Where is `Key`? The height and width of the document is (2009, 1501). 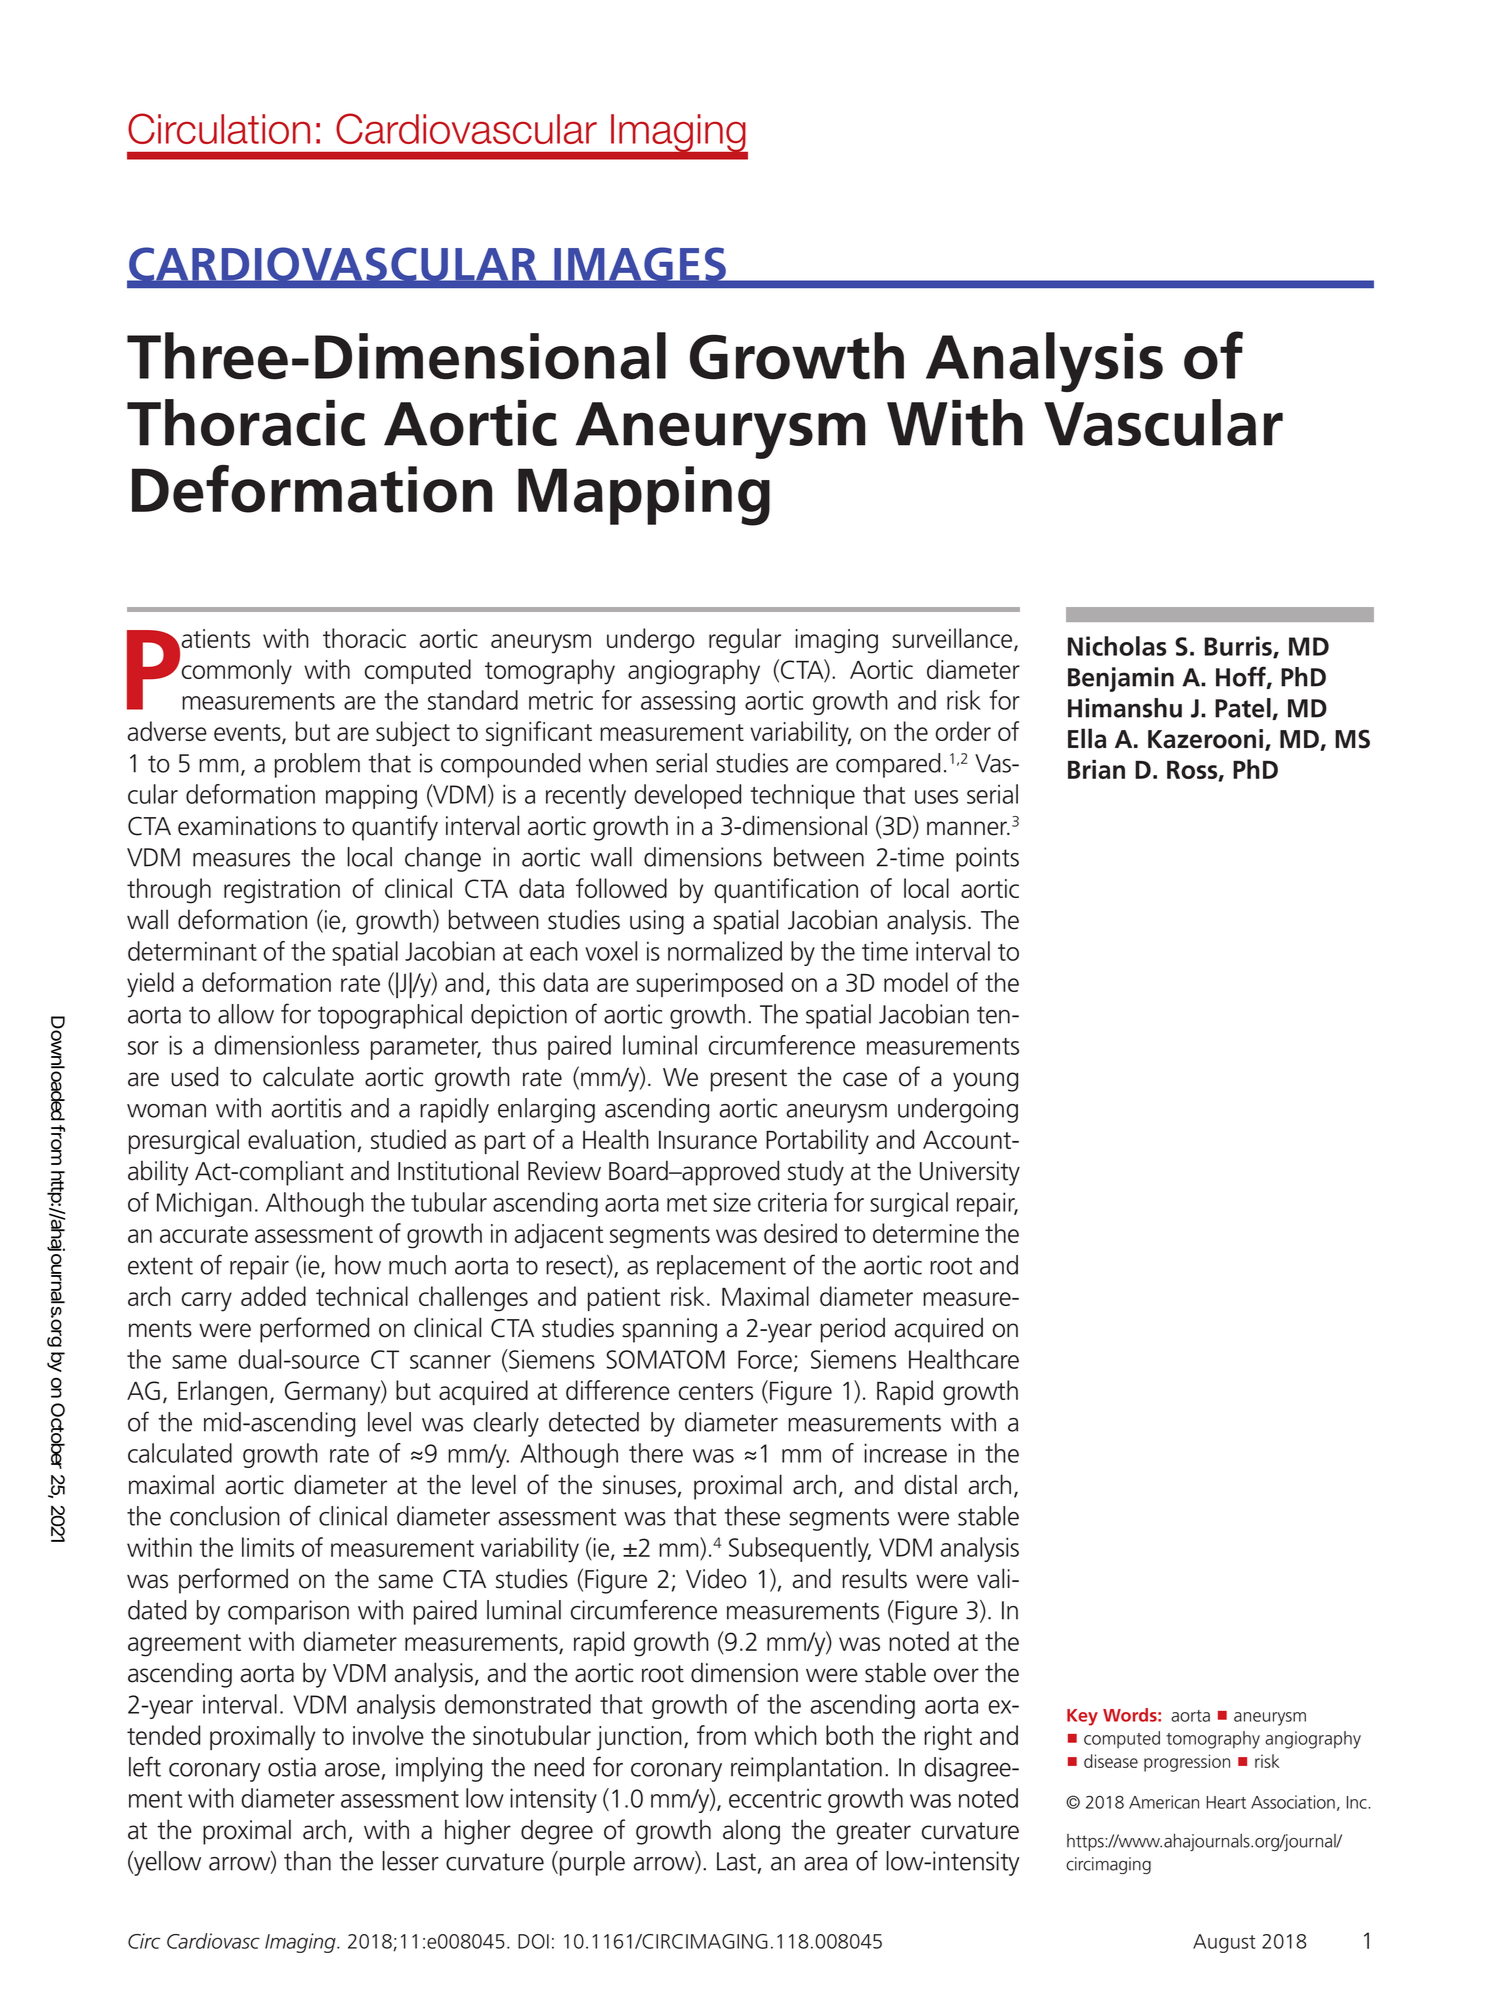 Key is located at coordinates (1082, 1717).
